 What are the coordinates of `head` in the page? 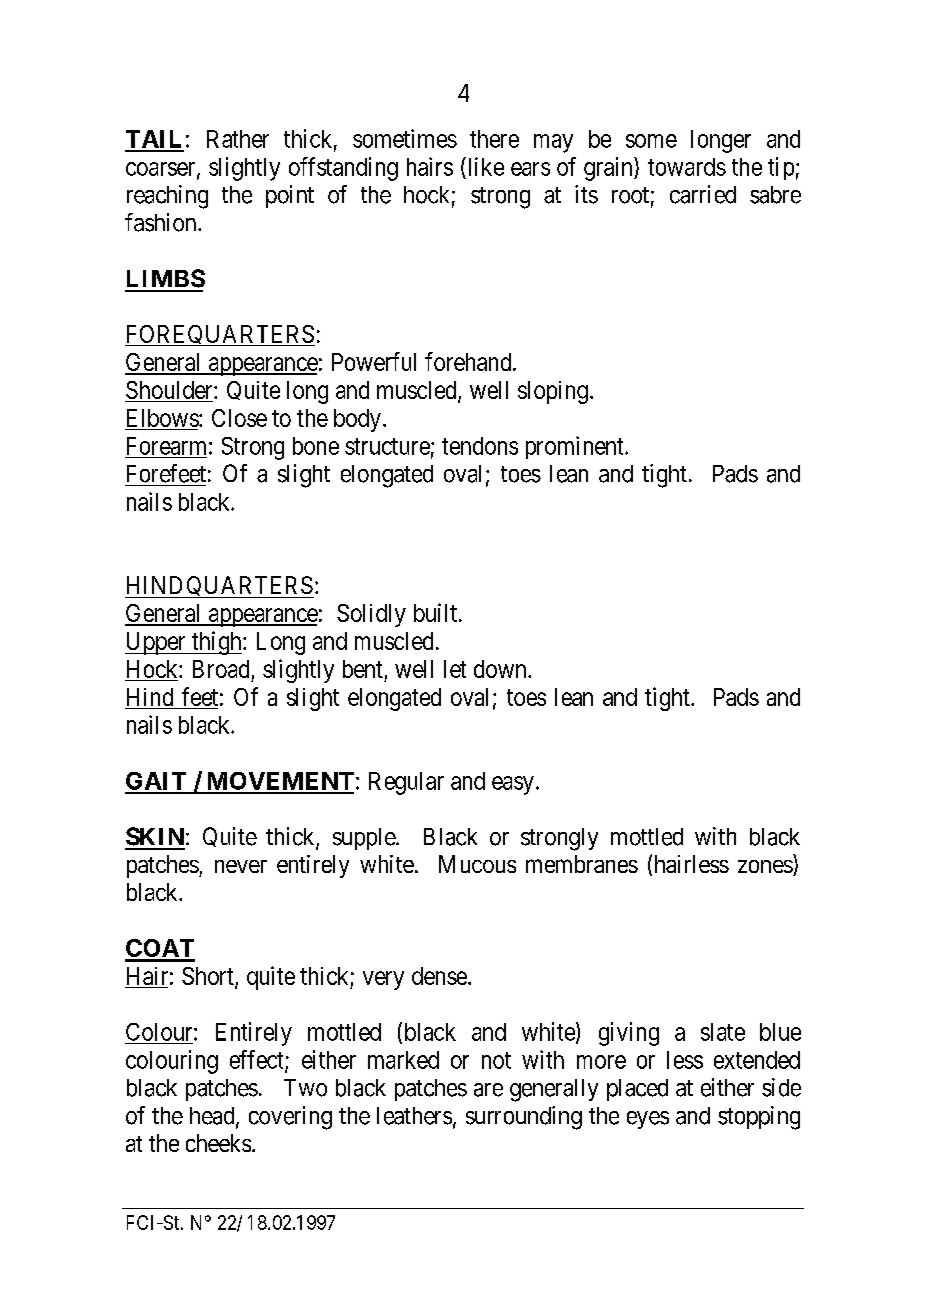 It's located at (213, 1117).
